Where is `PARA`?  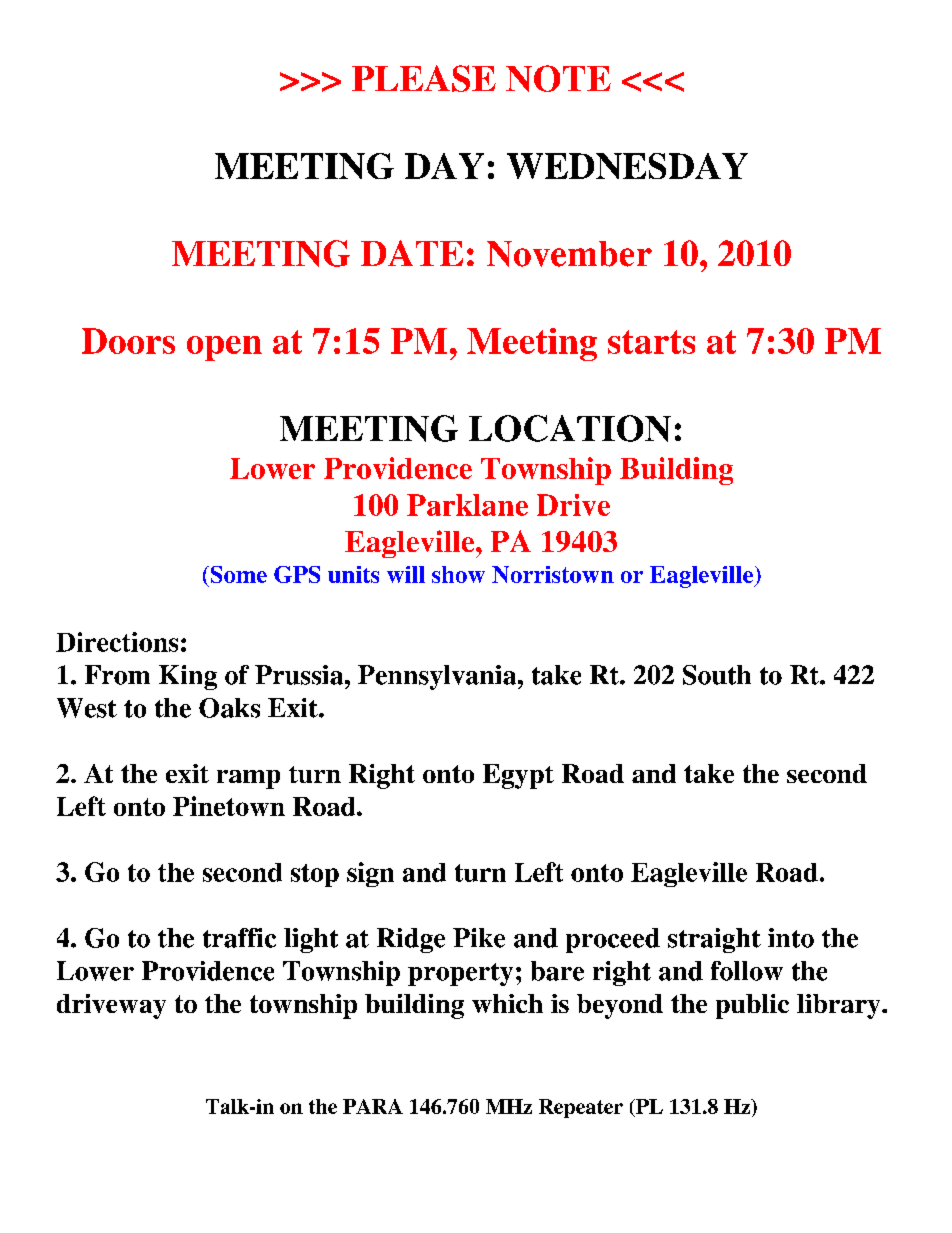 PARA is located at coordinates (373, 1106).
